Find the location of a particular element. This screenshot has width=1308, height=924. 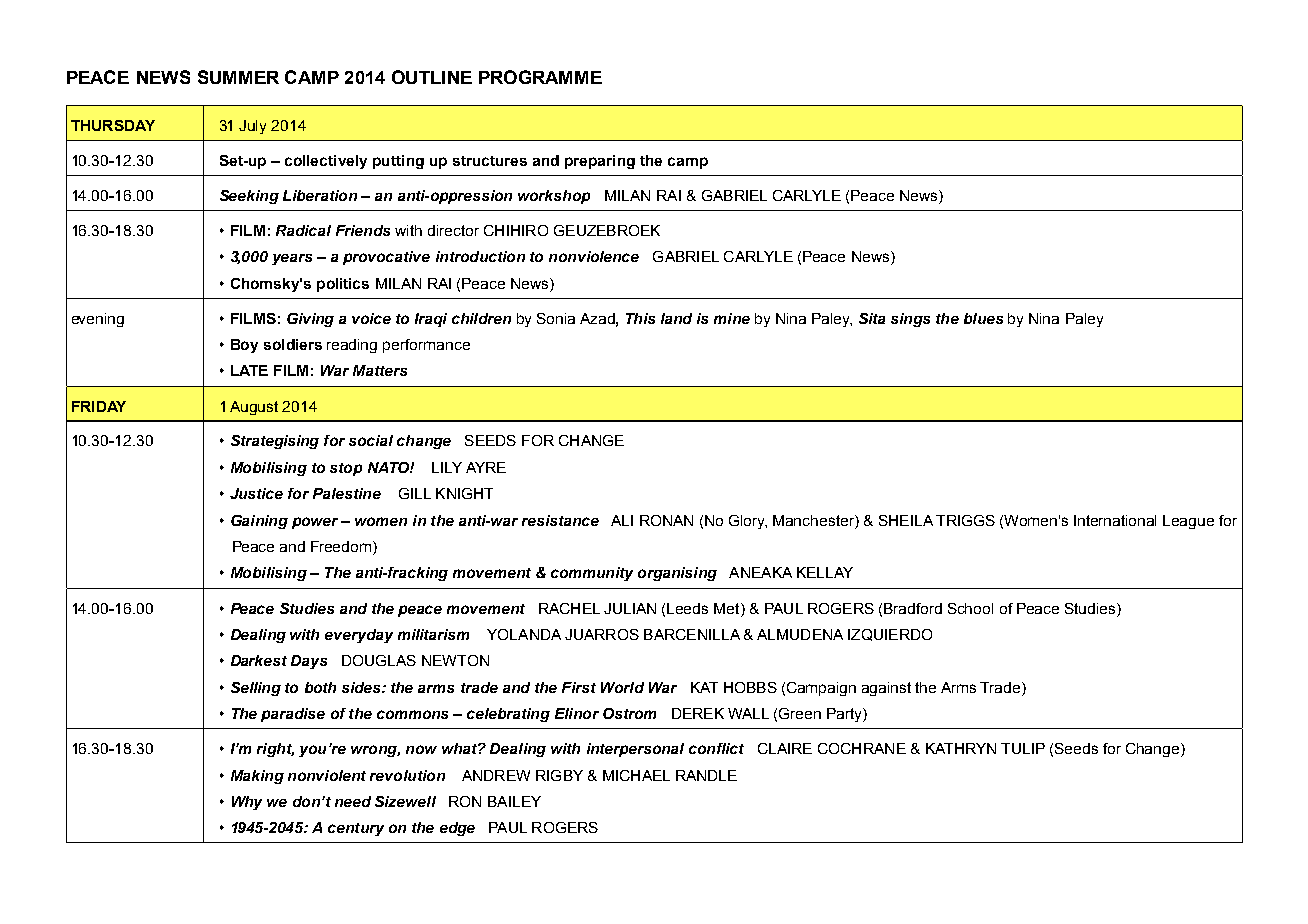

Radical is located at coordinates (303, 230).
